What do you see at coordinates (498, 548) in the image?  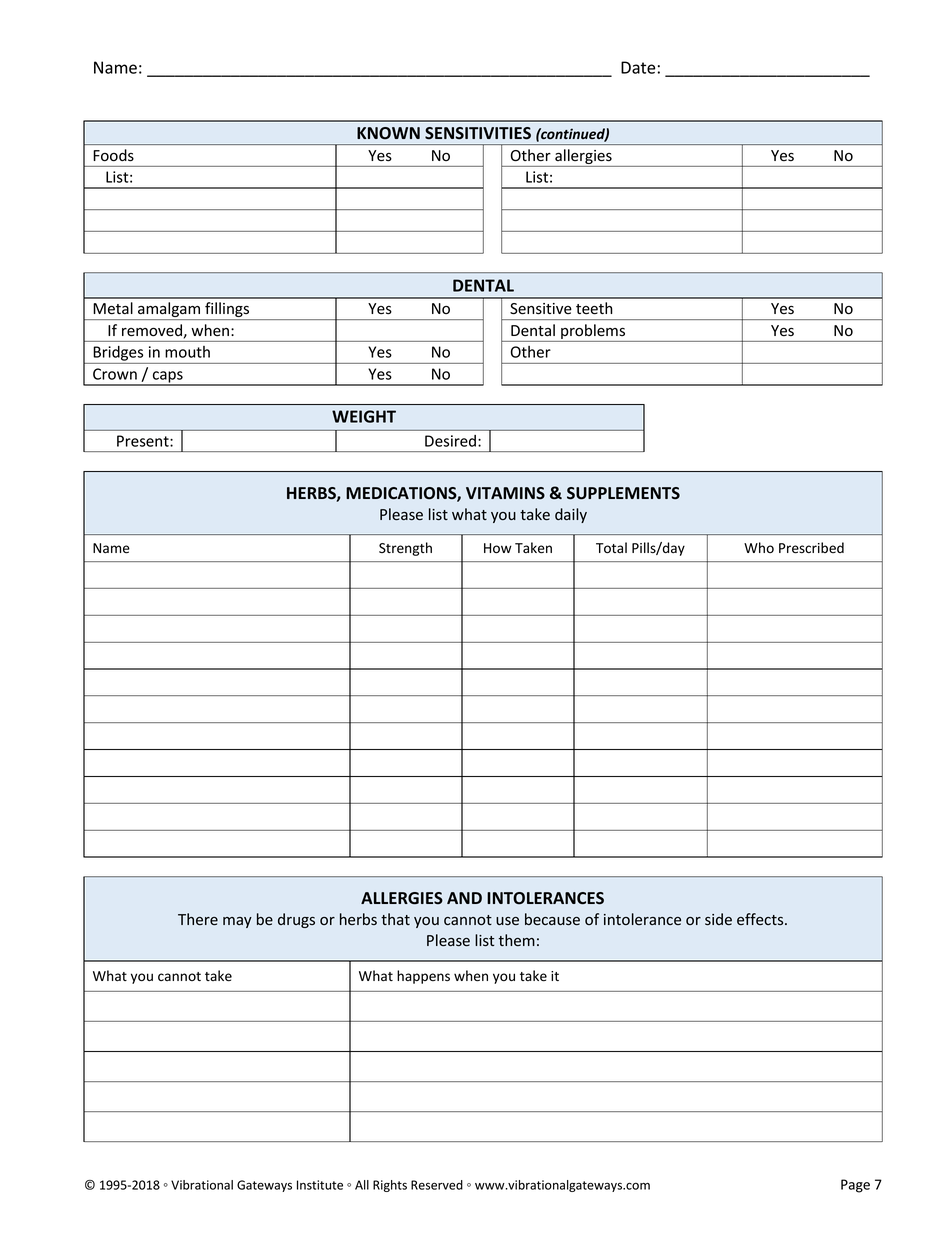 I see `How` at bounding box center [498, 548].
